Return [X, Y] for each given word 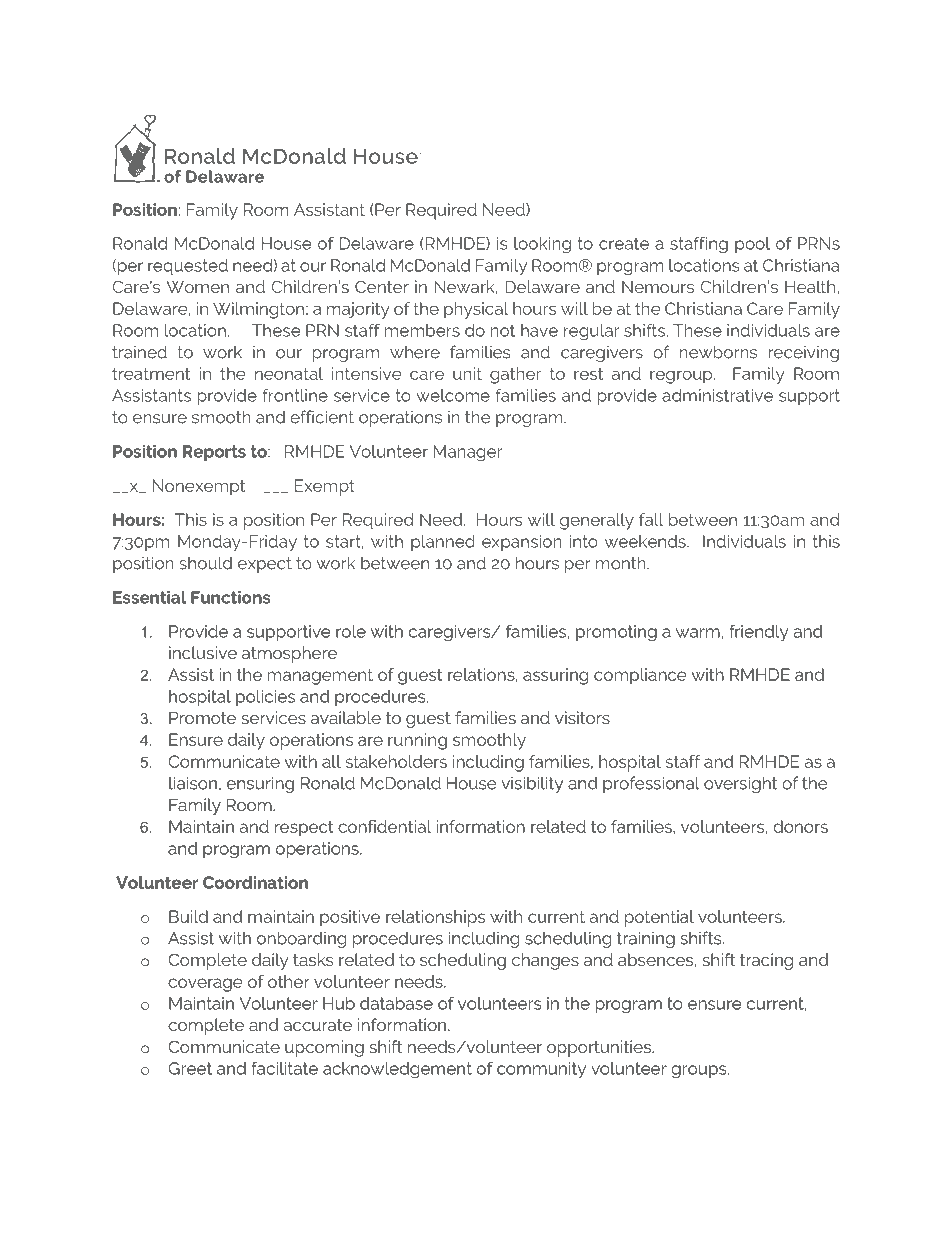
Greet [190, 1068]
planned [443, 543]
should [205, 563]
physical [476, 310]
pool [752, 245]
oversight [740, 784]
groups [700, 1072]
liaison [193, 783]
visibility [532, 784]
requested [188, 267]
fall [651, 519]
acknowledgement [397, 1070]
